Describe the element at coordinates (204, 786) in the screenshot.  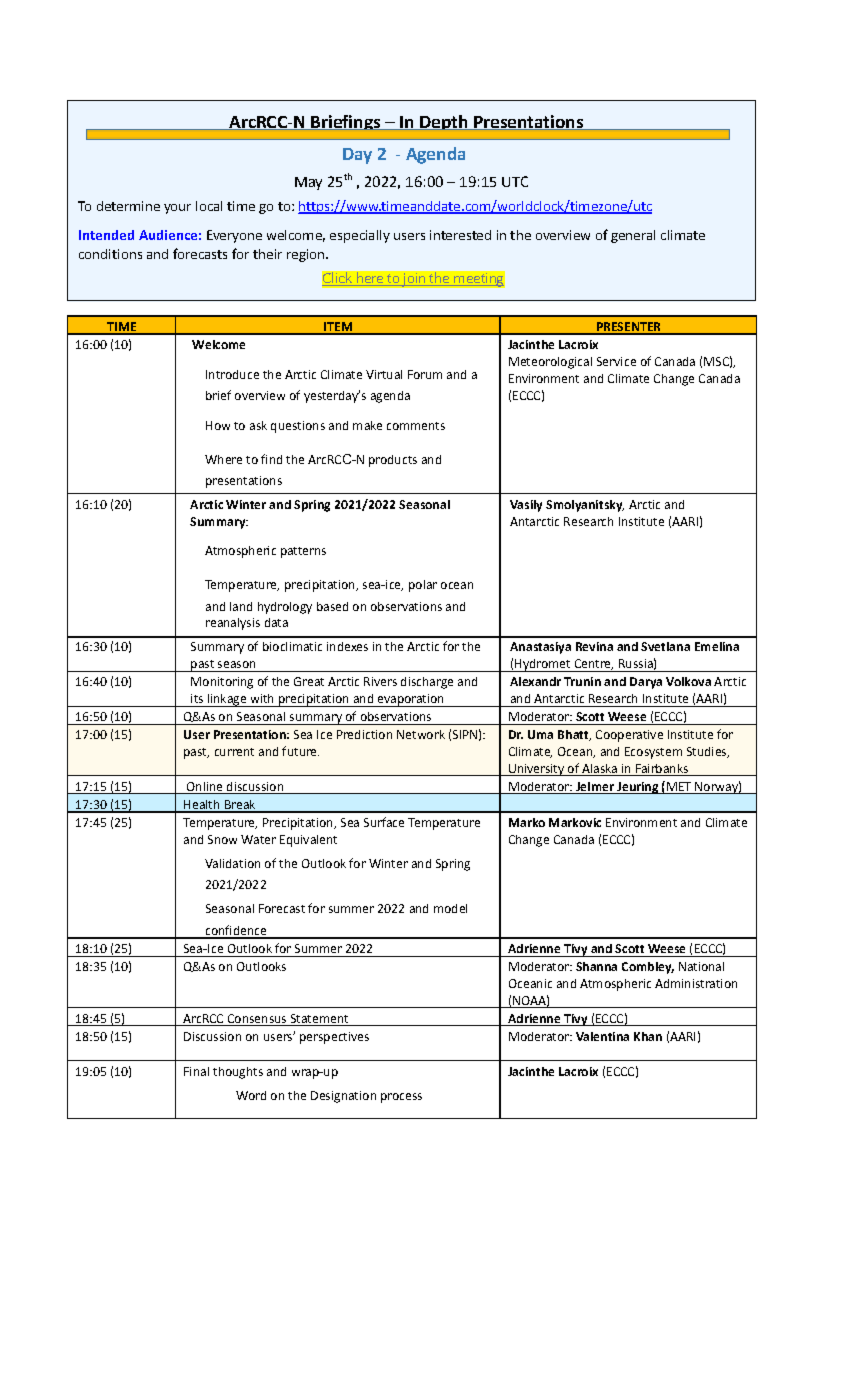
I see `Online` at that location.
